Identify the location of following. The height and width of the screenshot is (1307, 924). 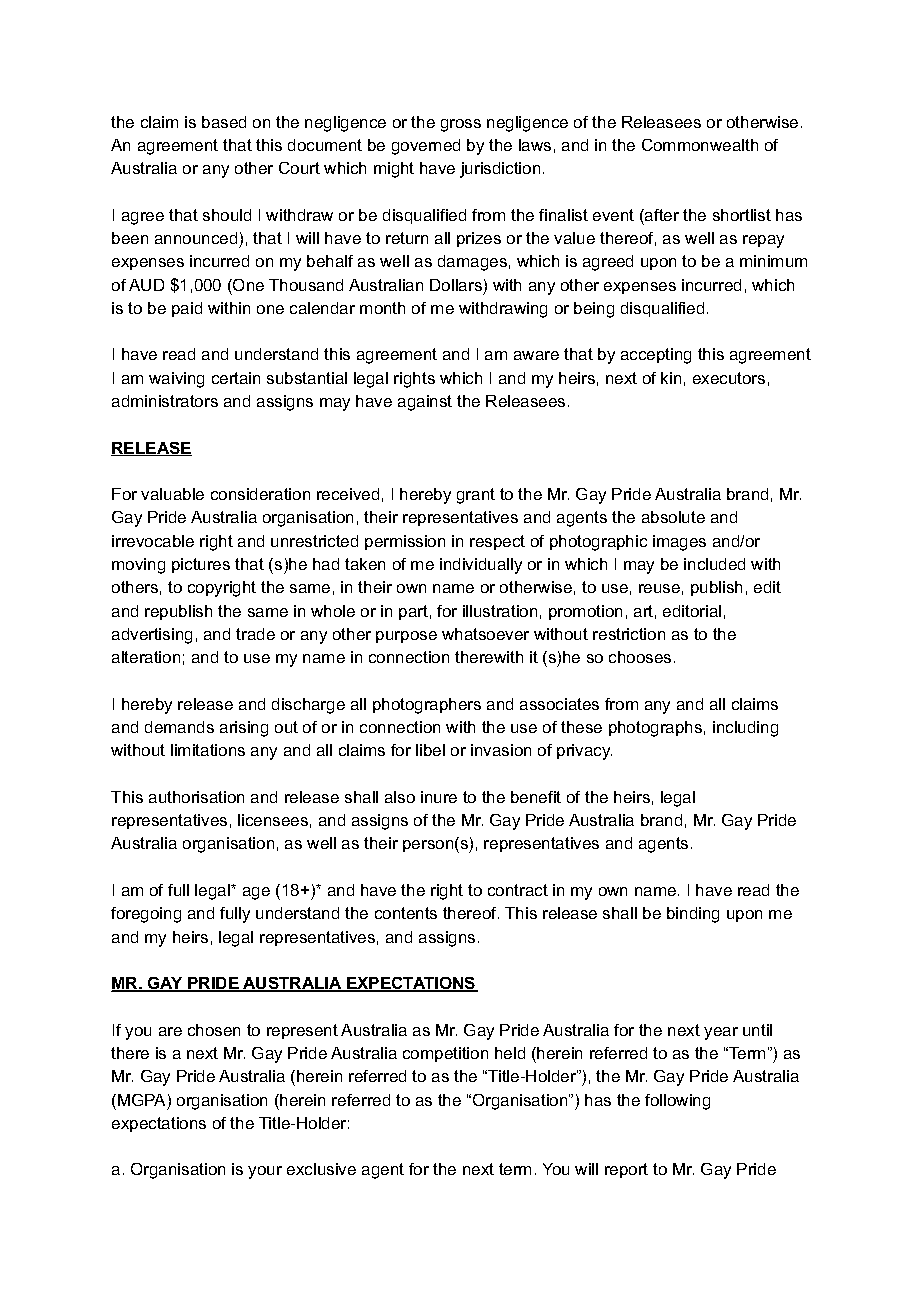
(677, 1102).
